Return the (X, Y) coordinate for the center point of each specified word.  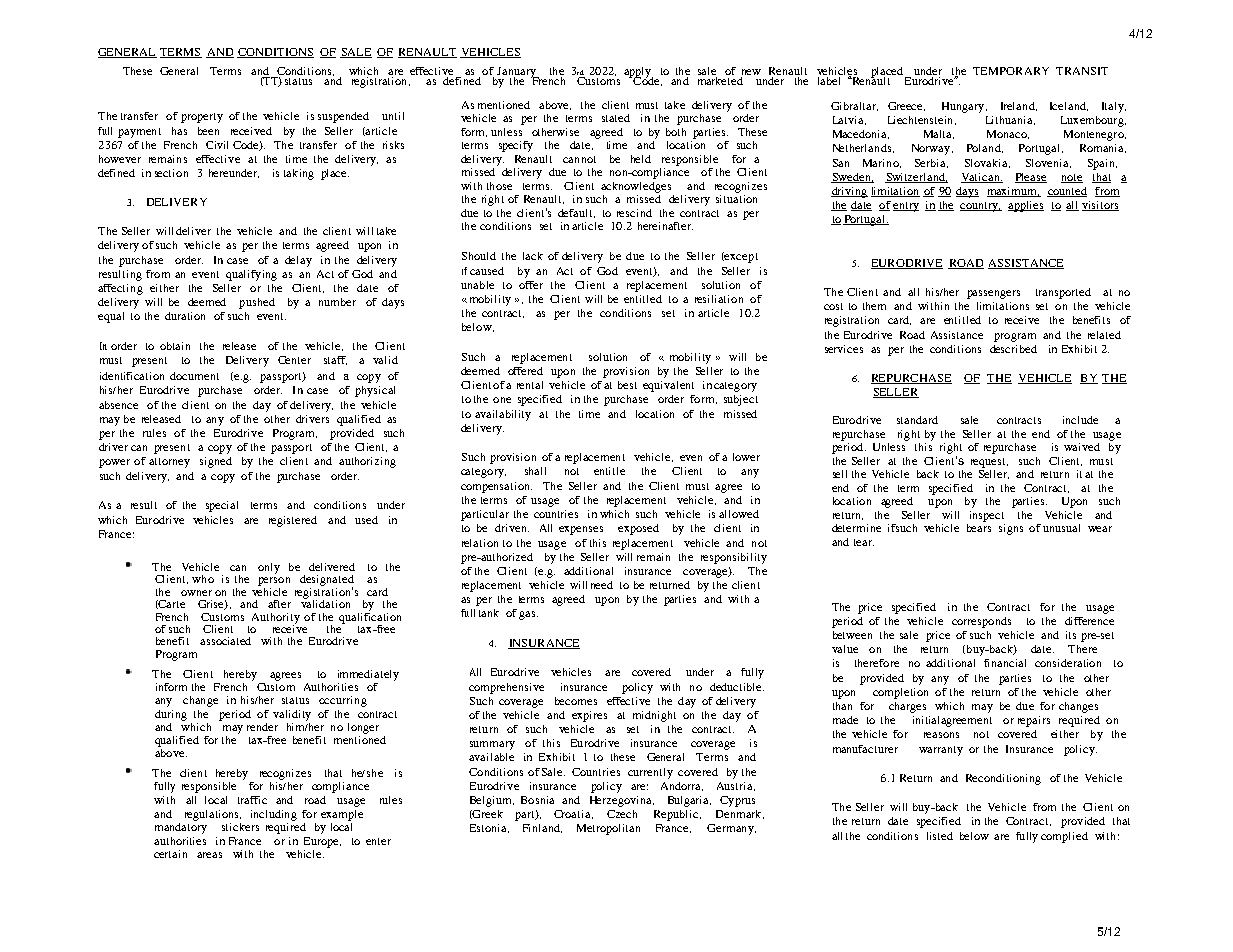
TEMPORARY (1011, 71)
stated (616, 118)
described (1013, 349)
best (627, 385)
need (602, 585)
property (202, 118)
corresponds (981, 622)
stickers (240, 827)
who (203, 579)
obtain (175, 346)
